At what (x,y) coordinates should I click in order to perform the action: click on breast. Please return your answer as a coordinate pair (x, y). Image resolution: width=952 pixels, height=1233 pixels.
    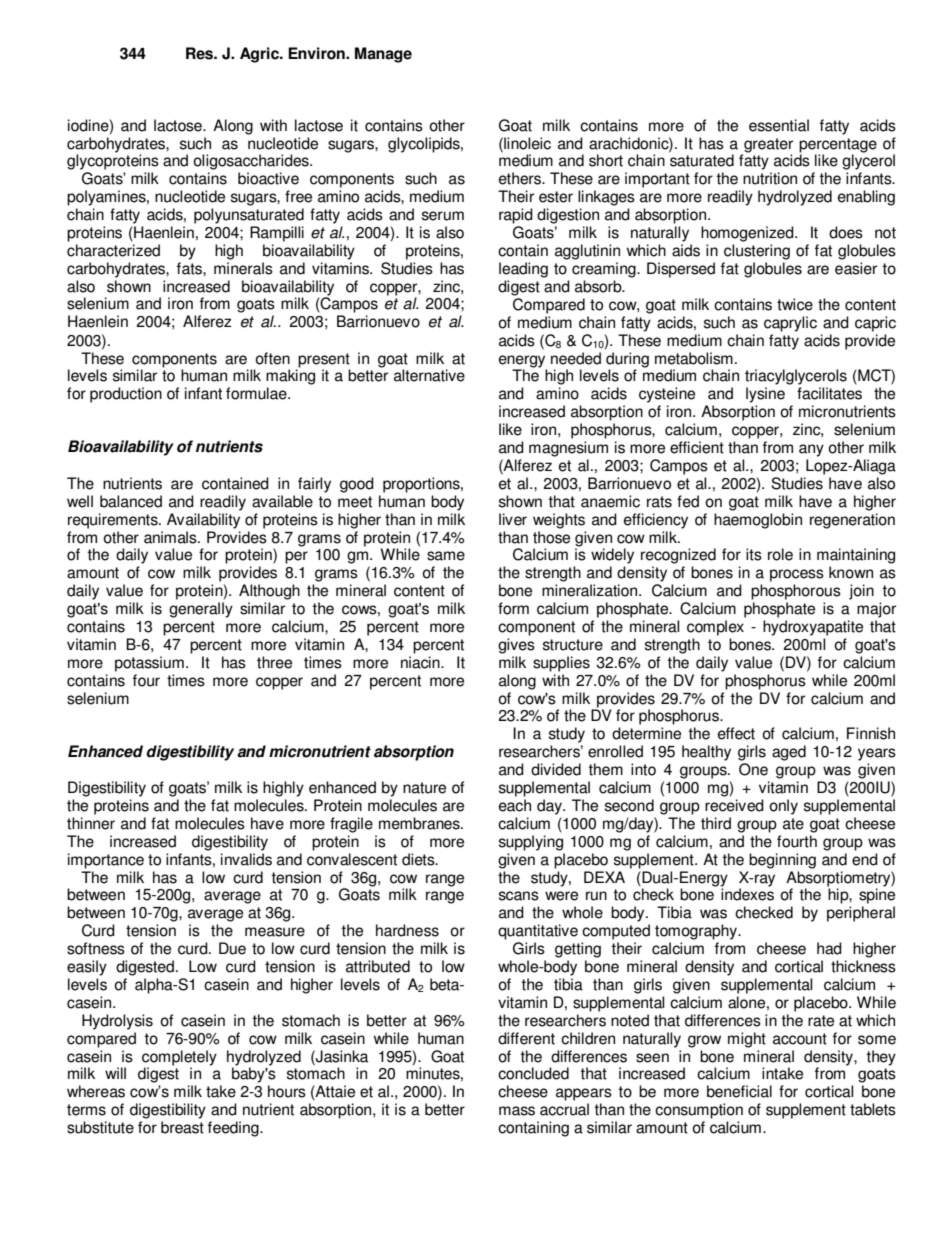
    Looking at the image, I should click on (182, 1127).
